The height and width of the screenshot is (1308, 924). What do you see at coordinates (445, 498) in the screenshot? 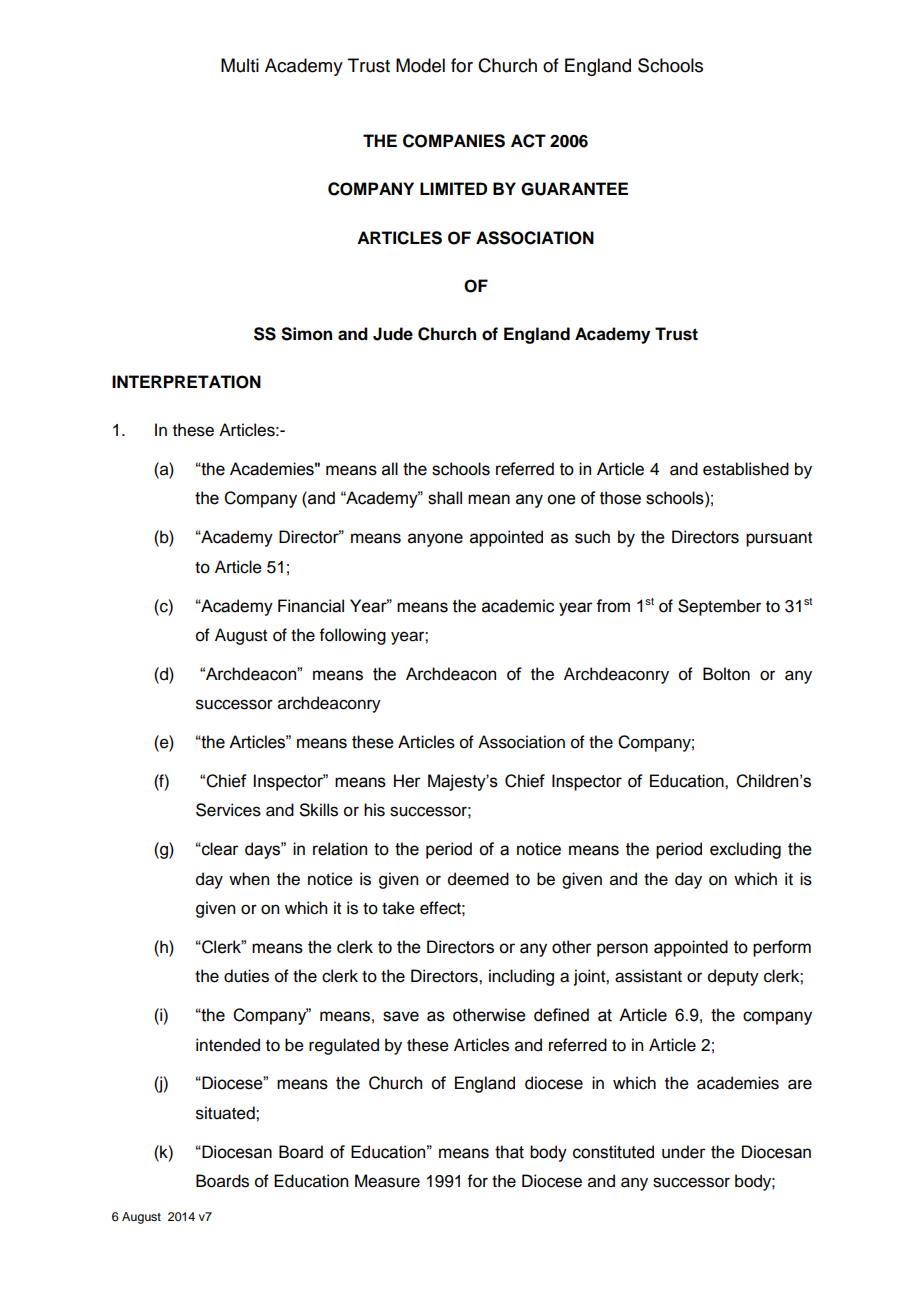
I see `shall` at bounding box center [445, 498].
